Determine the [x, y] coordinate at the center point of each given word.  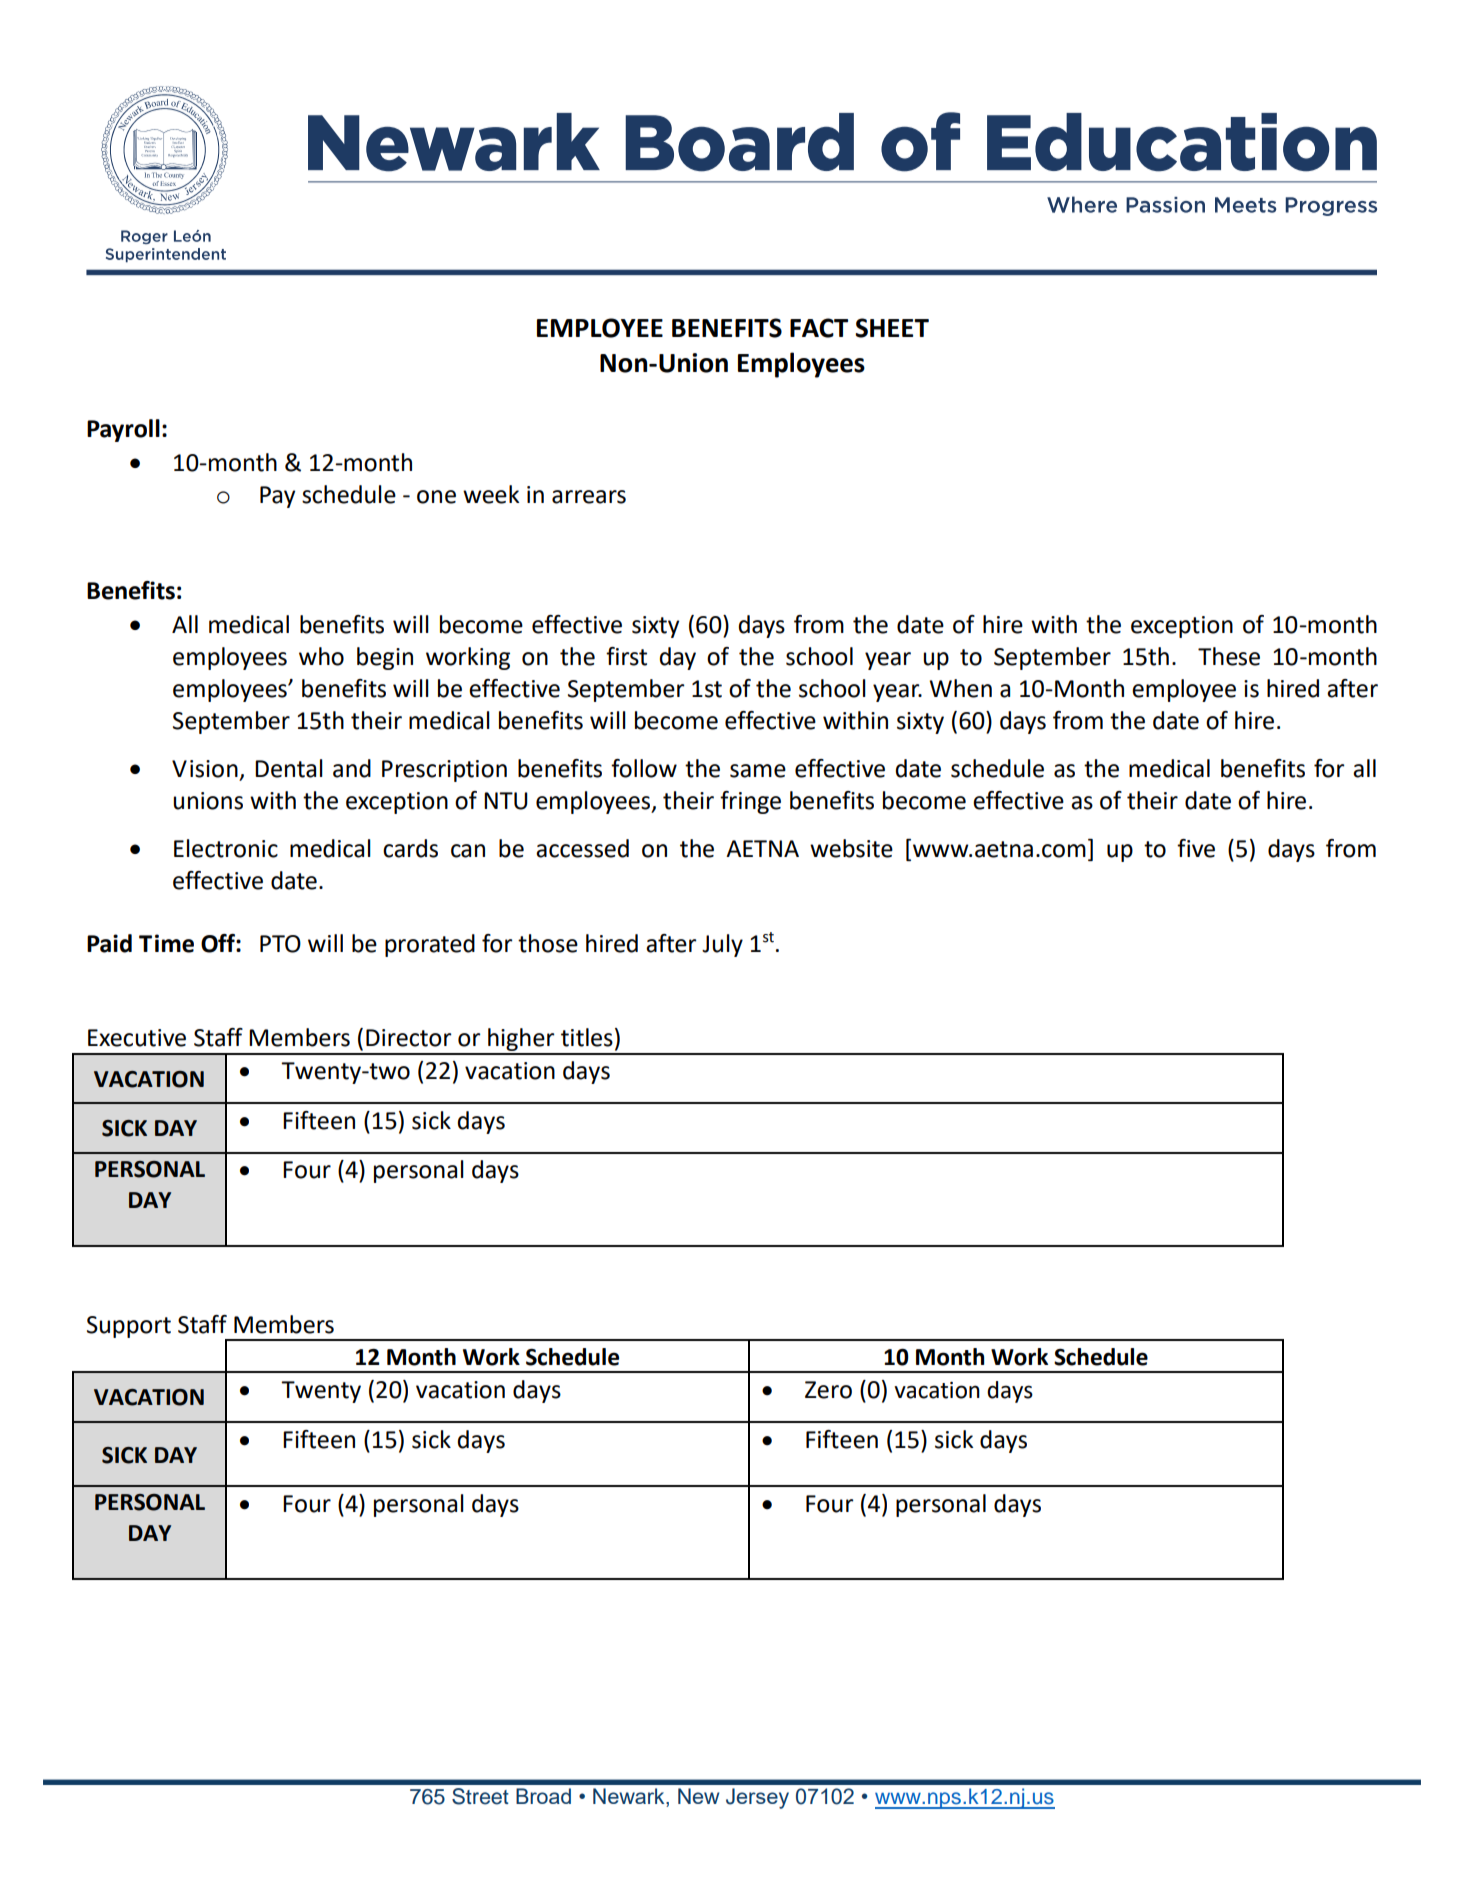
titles [587, 1037]
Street [480, 1796]
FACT [819, 328]
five [1196, 848]
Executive [137, 1038]
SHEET [892, 328]
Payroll [123, 430]
